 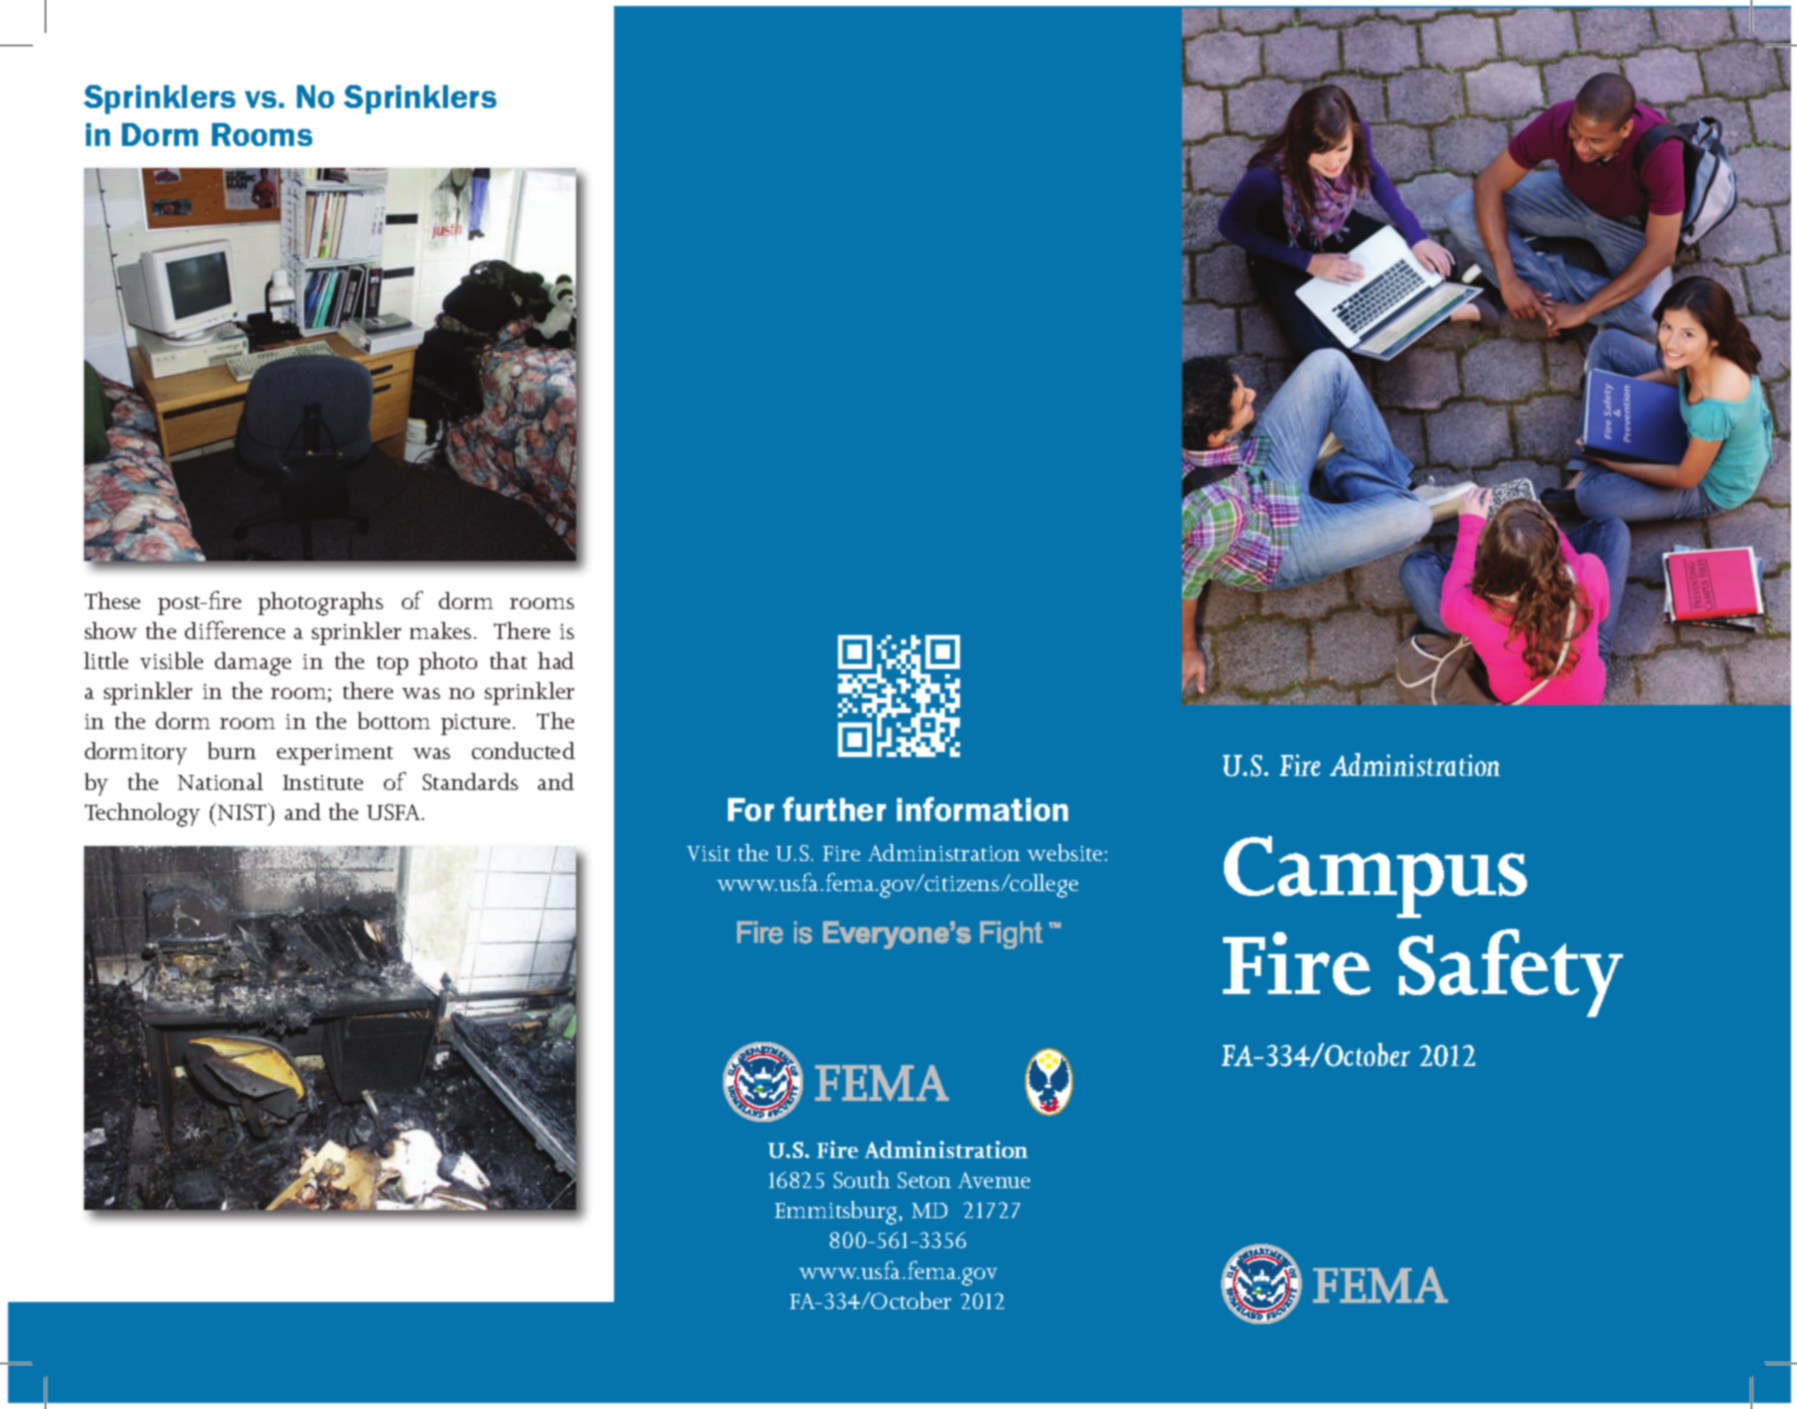 What do you see at coordinates (1375, 877) in the page?
I see `Campus` at bounding box center [1375, 877].
